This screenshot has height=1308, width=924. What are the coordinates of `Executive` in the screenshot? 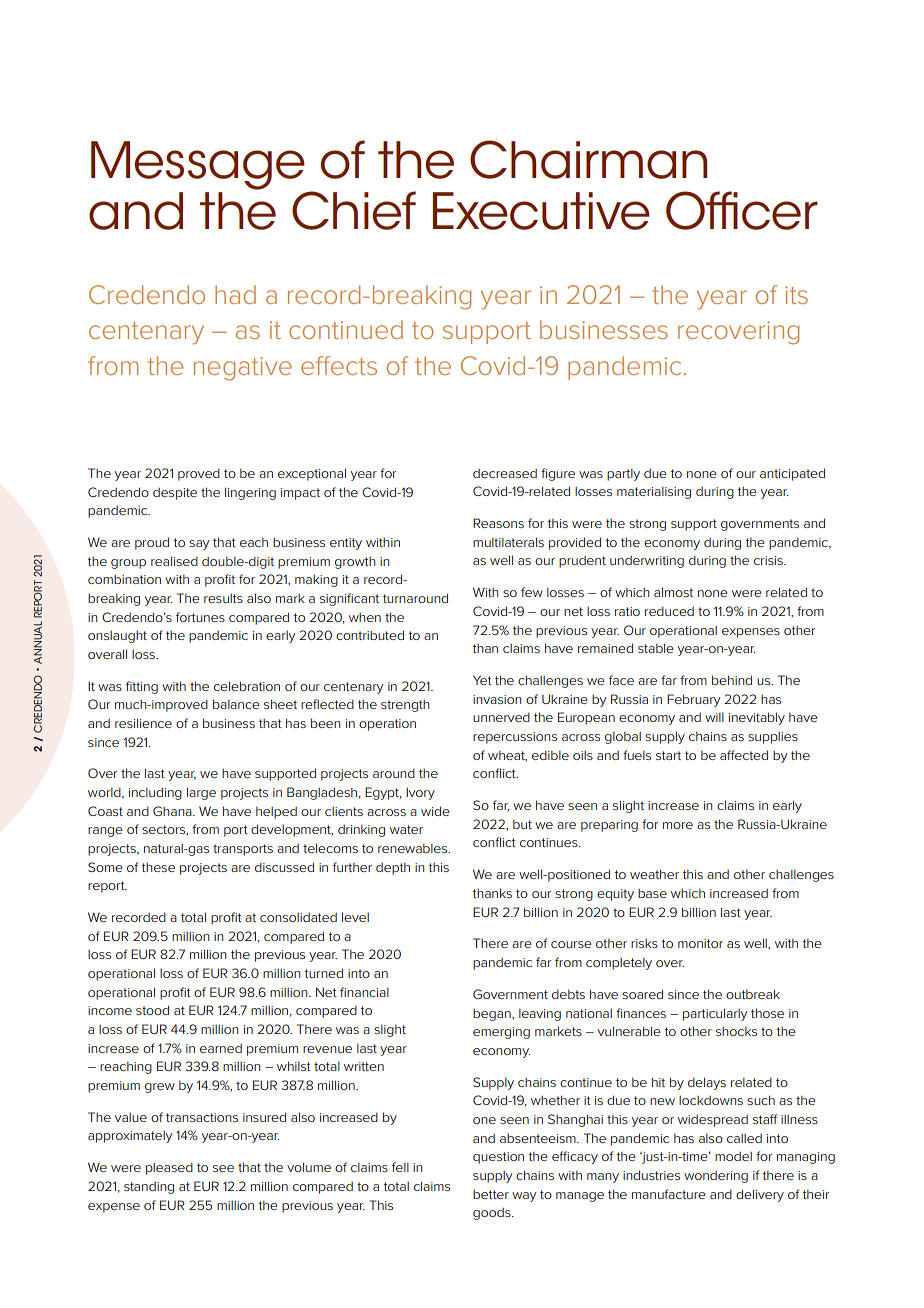 It's located at (541, 211).
